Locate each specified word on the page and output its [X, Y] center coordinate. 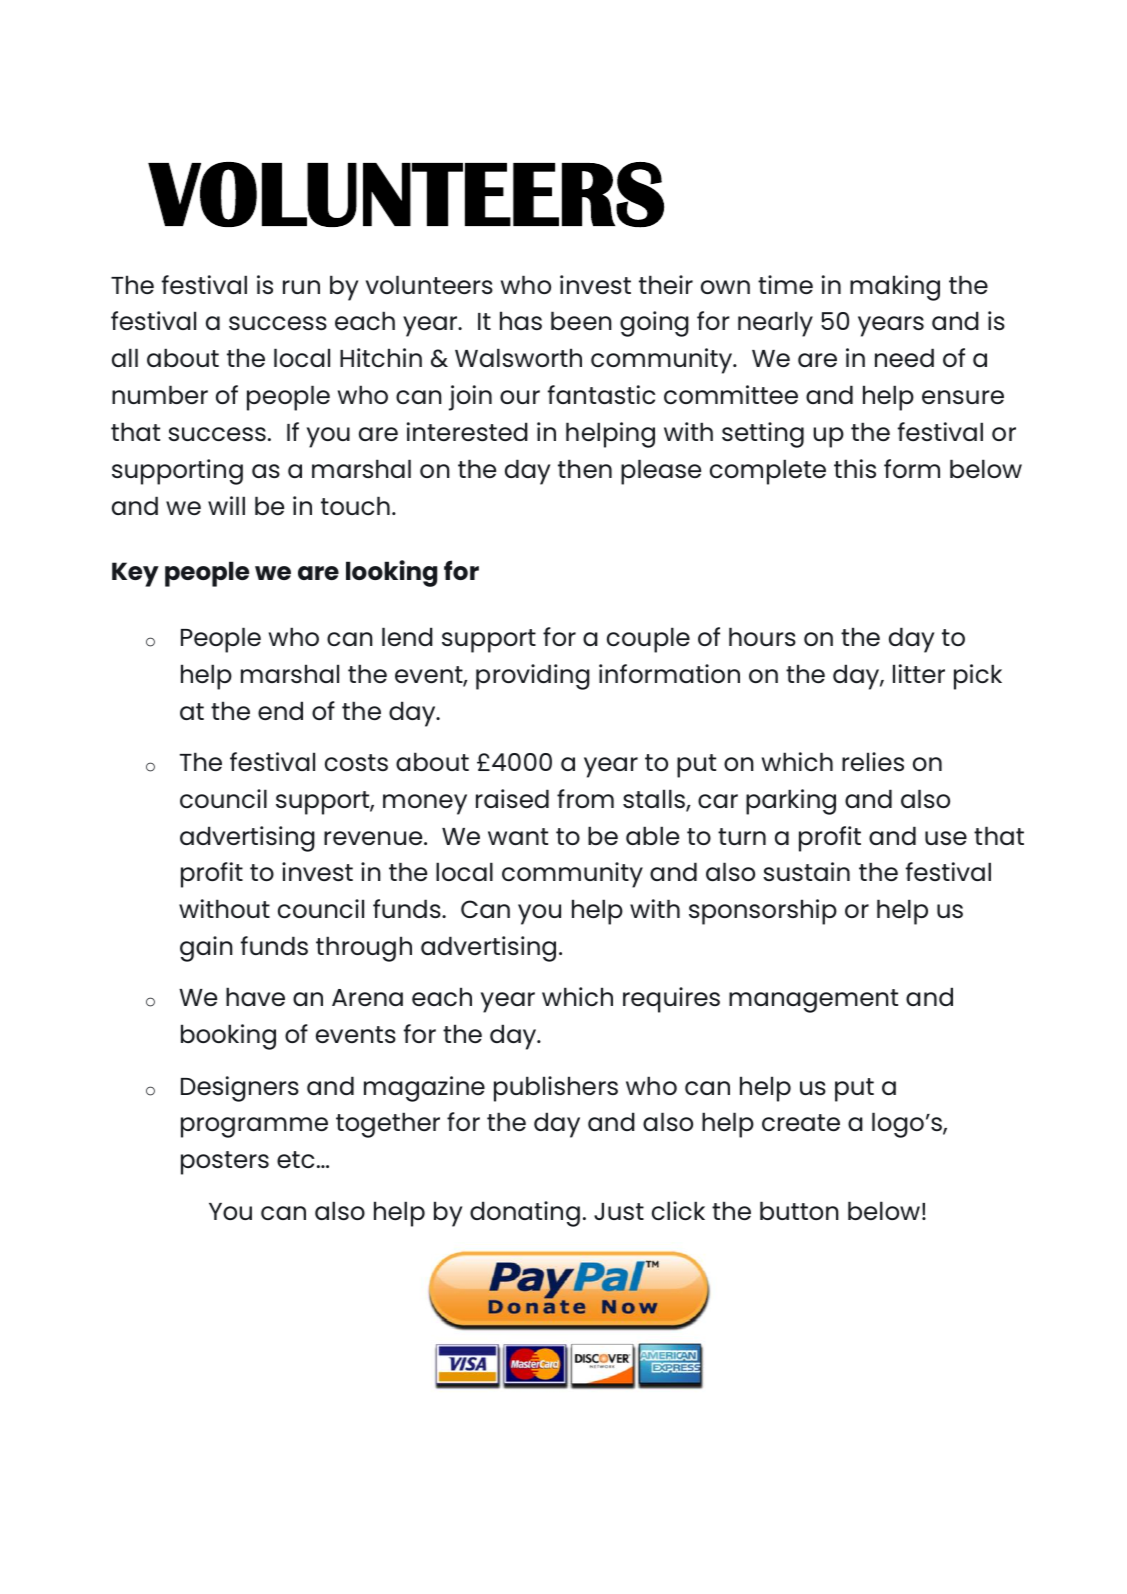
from [585, 798]
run [301, 287]
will [226, 505]
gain [206, 949]
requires [671, 1000]
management [813, 1001]
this [855, 468]
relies [873, 761]
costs [356, 762]
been [581, 320]
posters [225, 1163]
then [585, 468]
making [895, 288]
